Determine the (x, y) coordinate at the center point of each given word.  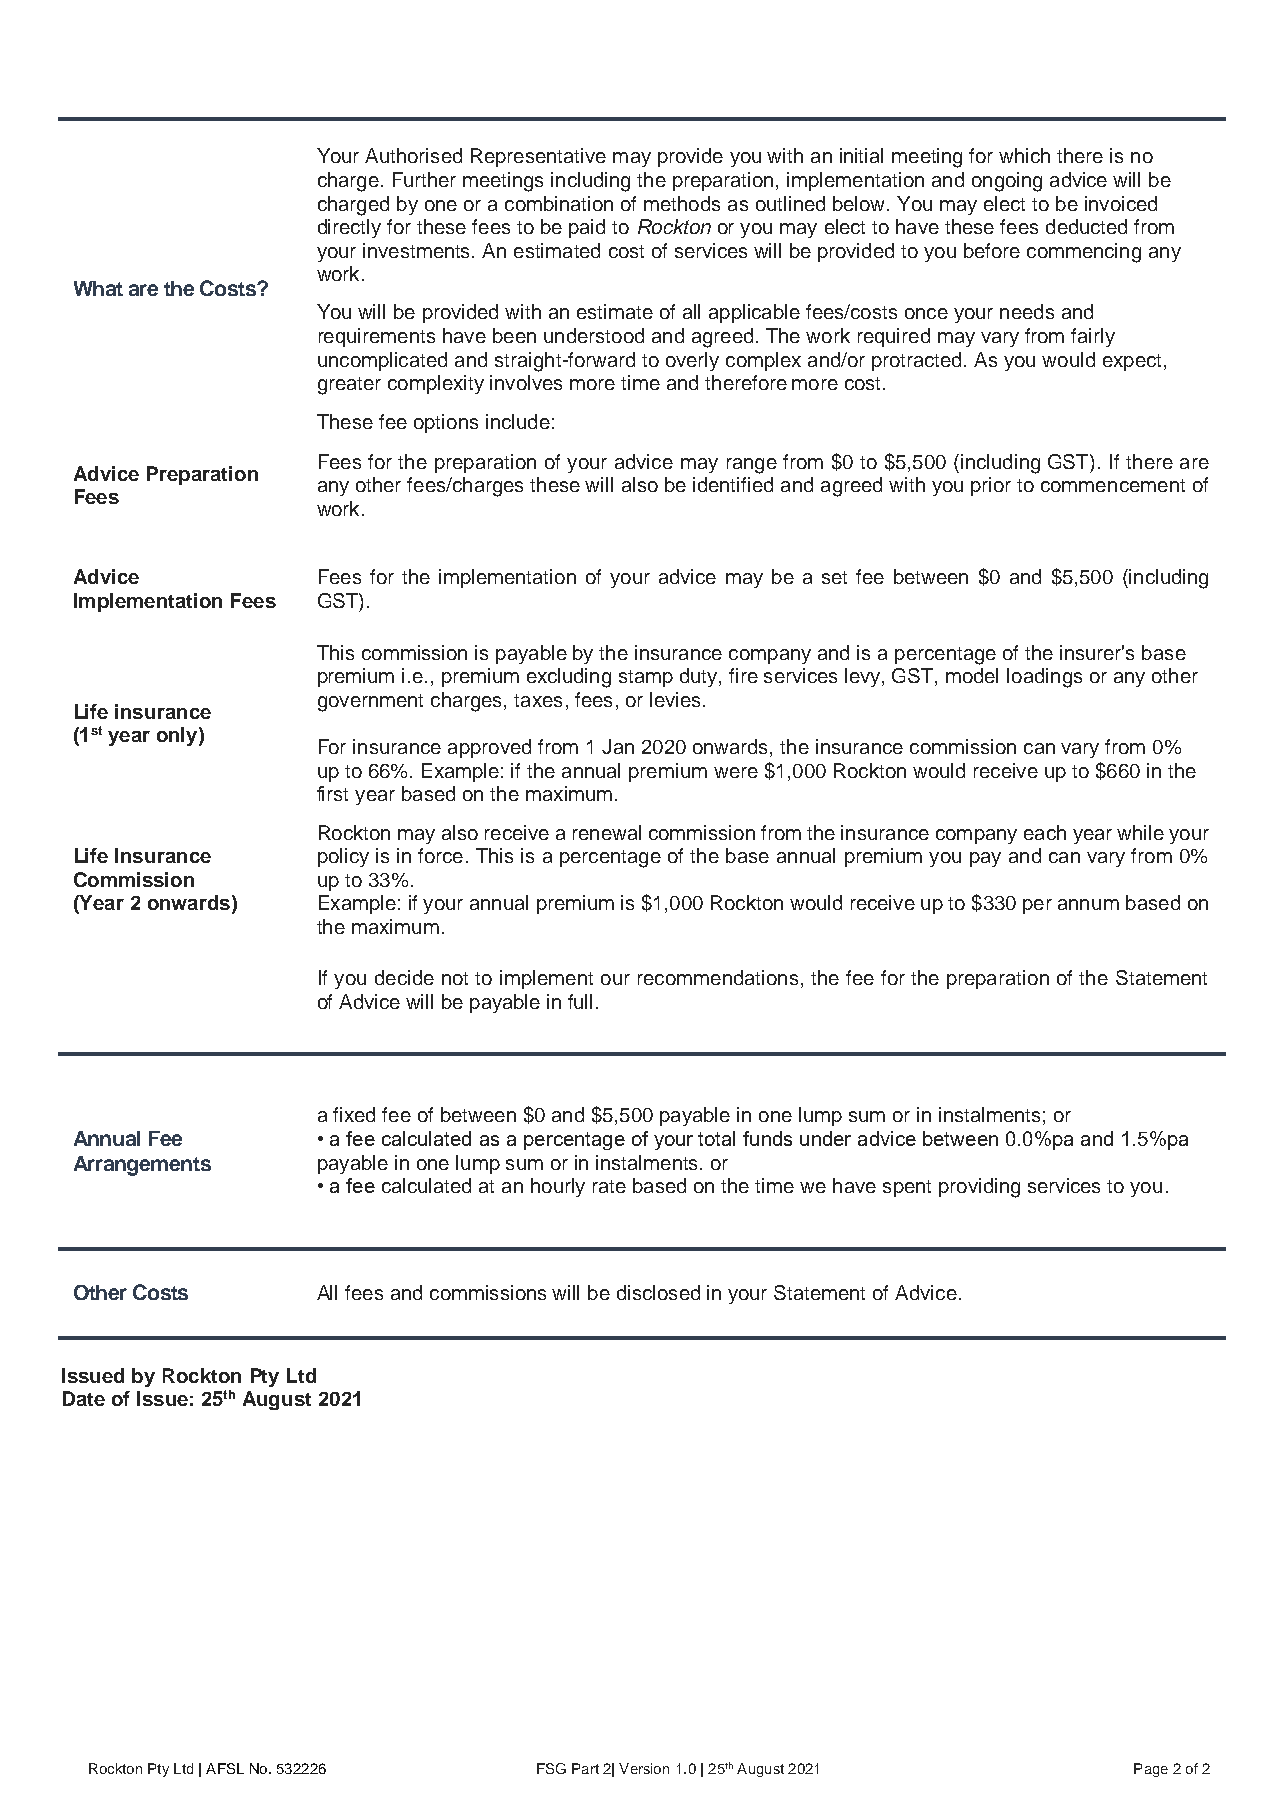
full (580, 1001)
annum (1088, 904)
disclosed (658, 1292)
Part (585, 1768)
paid (587, 228)
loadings (1044, 678)
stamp (646, 678)
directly (349, 228)
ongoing (1007, 182)
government (370, 703)
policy (343, 857)
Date (84, 1398)
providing (979, 1188)
